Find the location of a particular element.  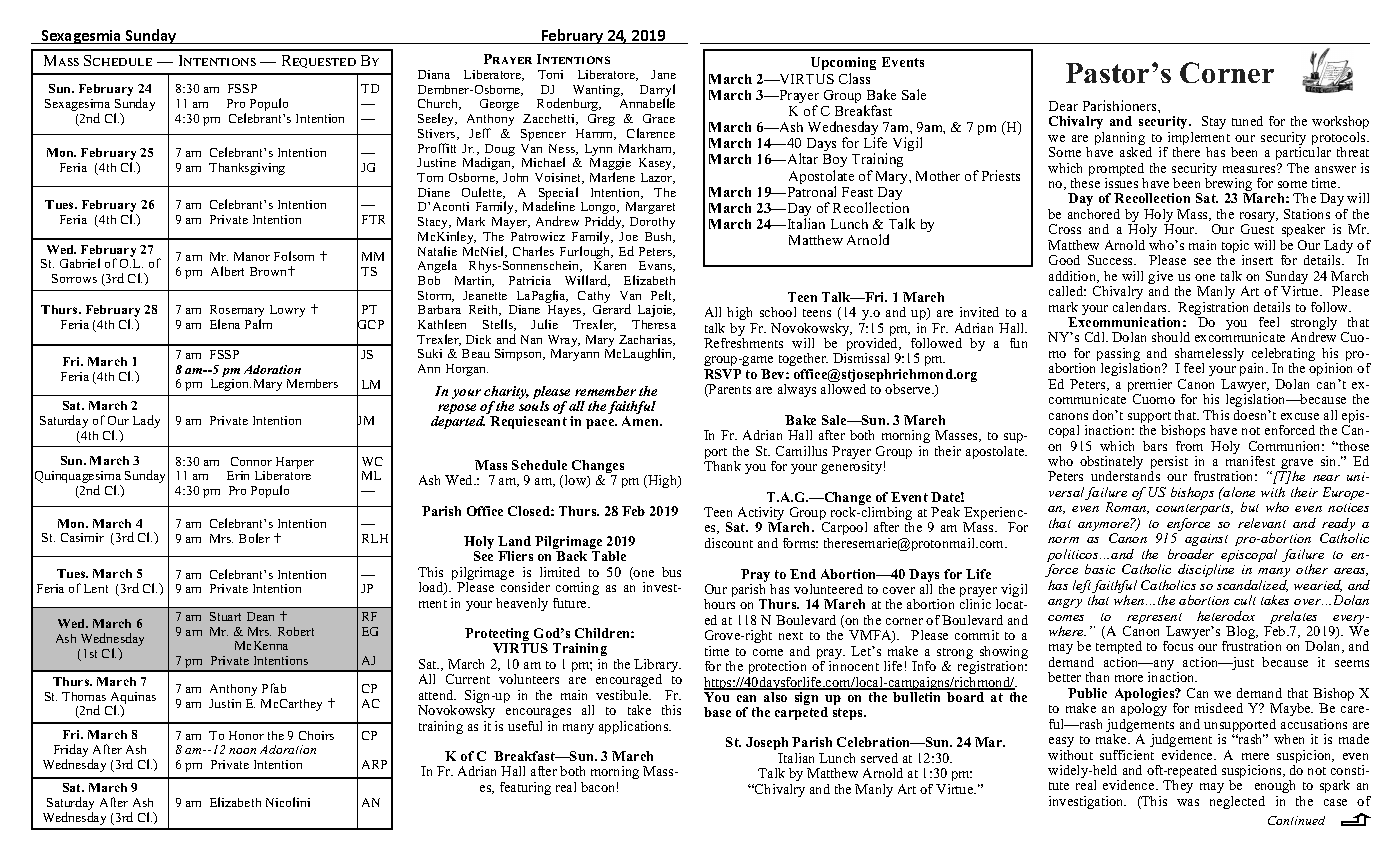

Requested is located at coordinates (319, 61).
